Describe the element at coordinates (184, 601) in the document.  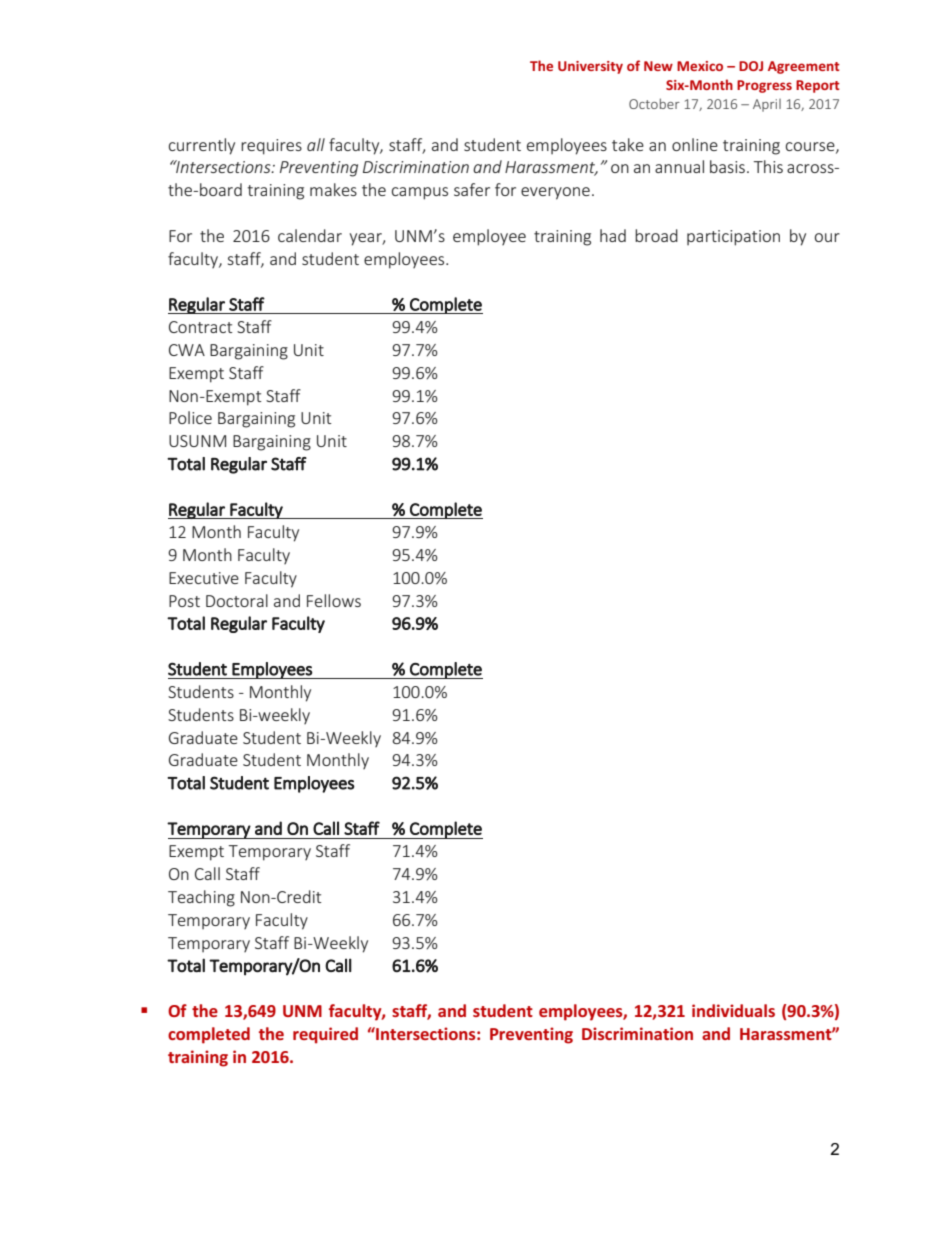
I see `Post` at that location.
